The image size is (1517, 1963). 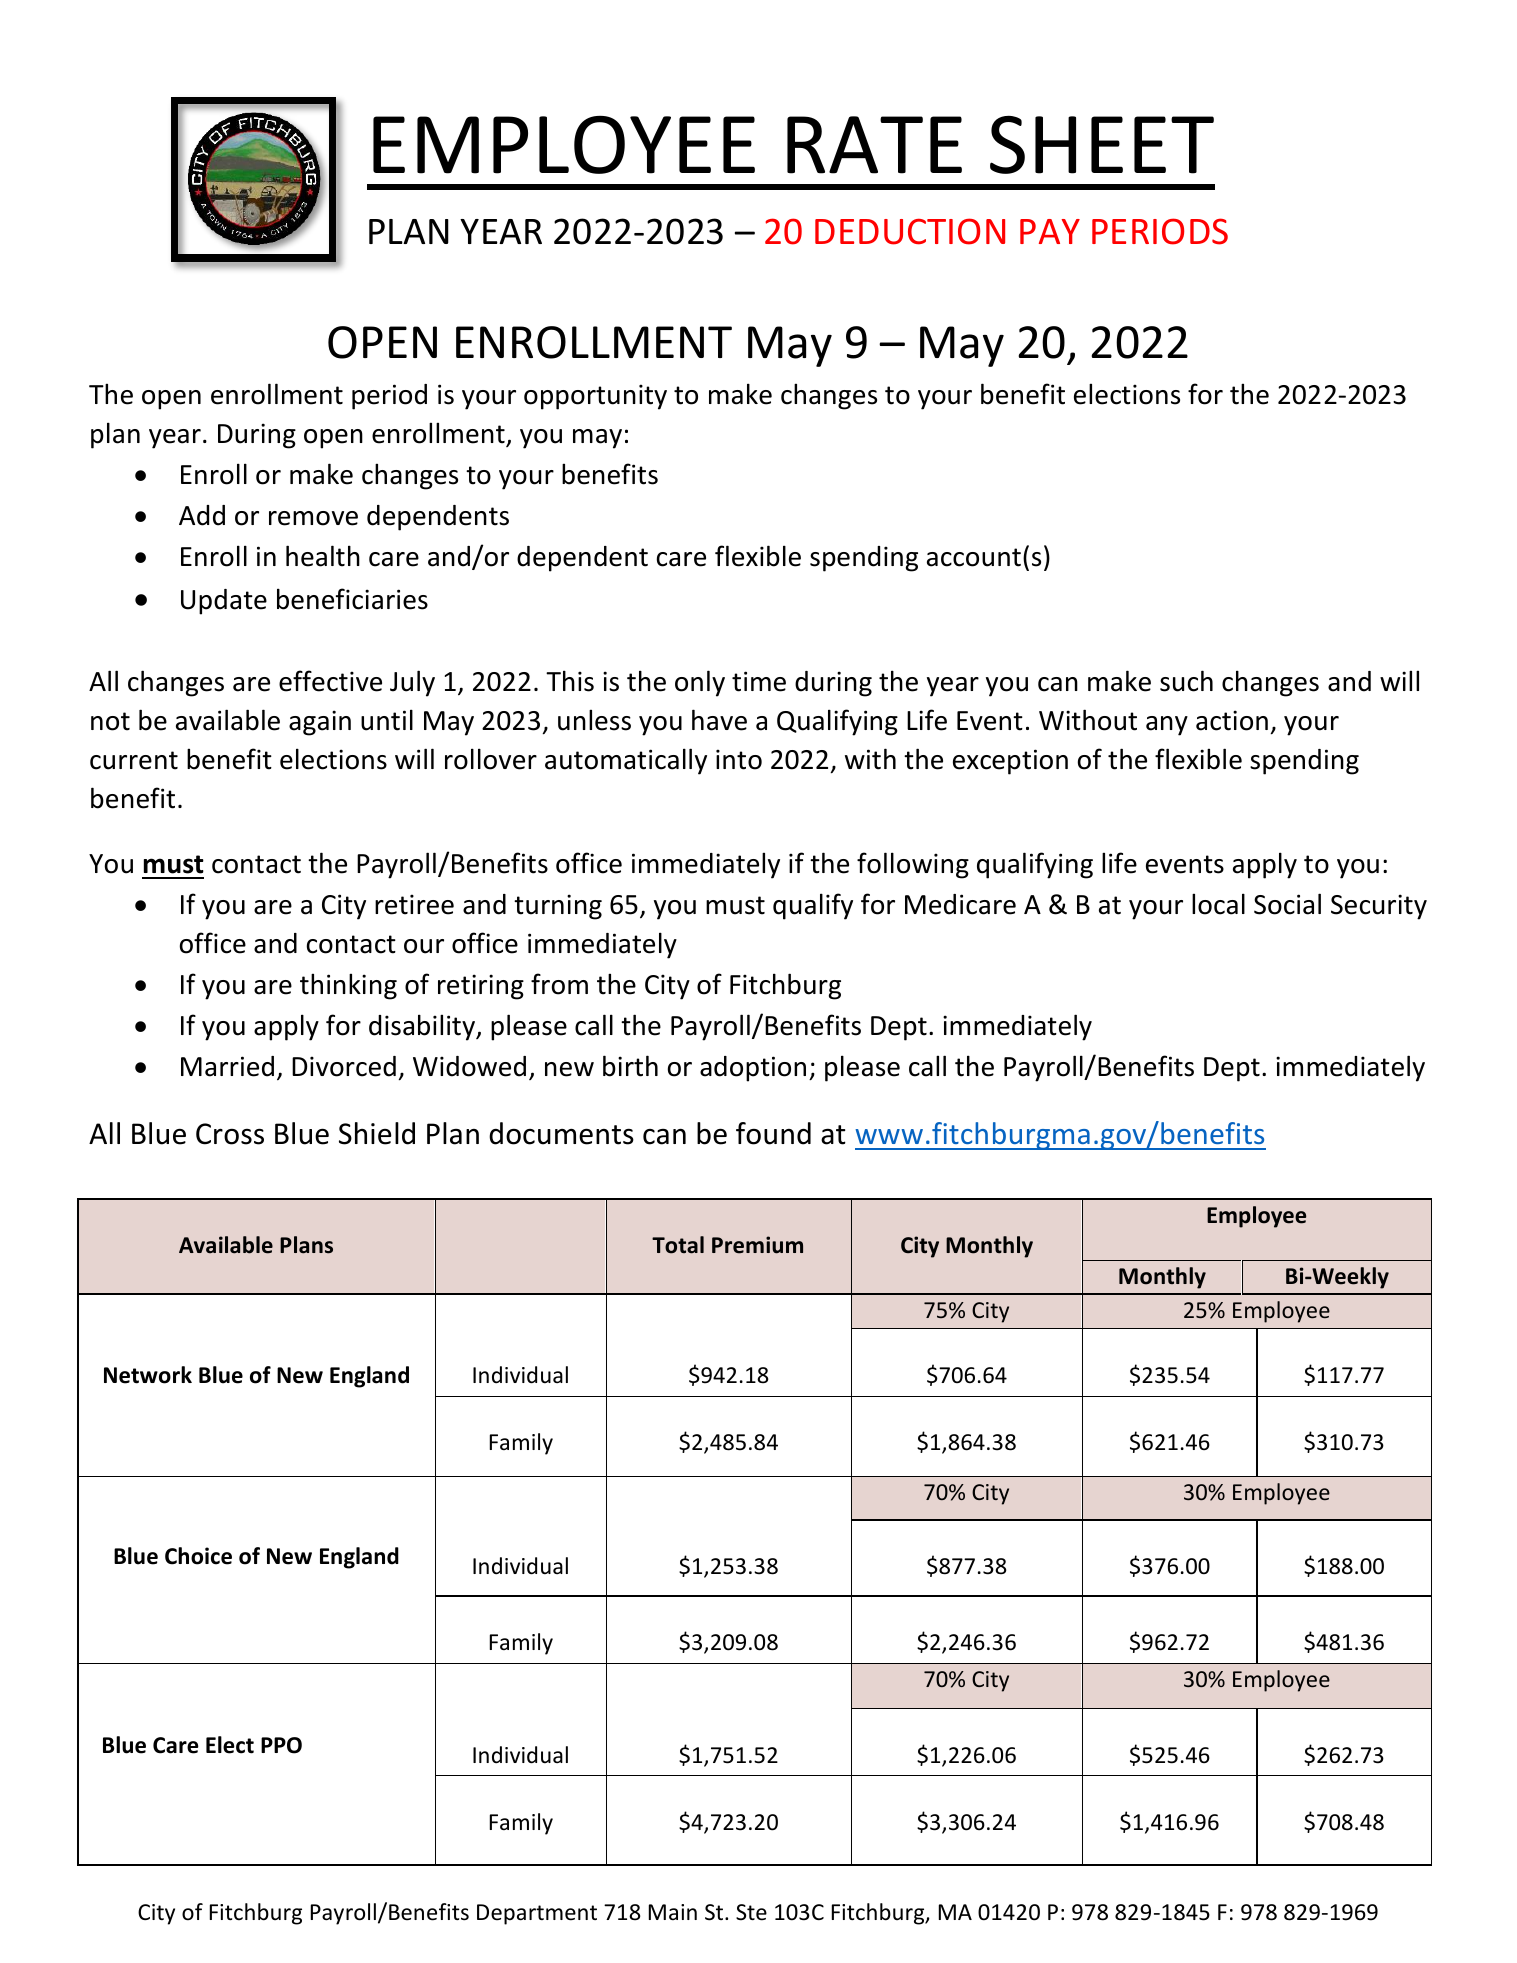 I want to click on time, so click(x=759, y=681).
